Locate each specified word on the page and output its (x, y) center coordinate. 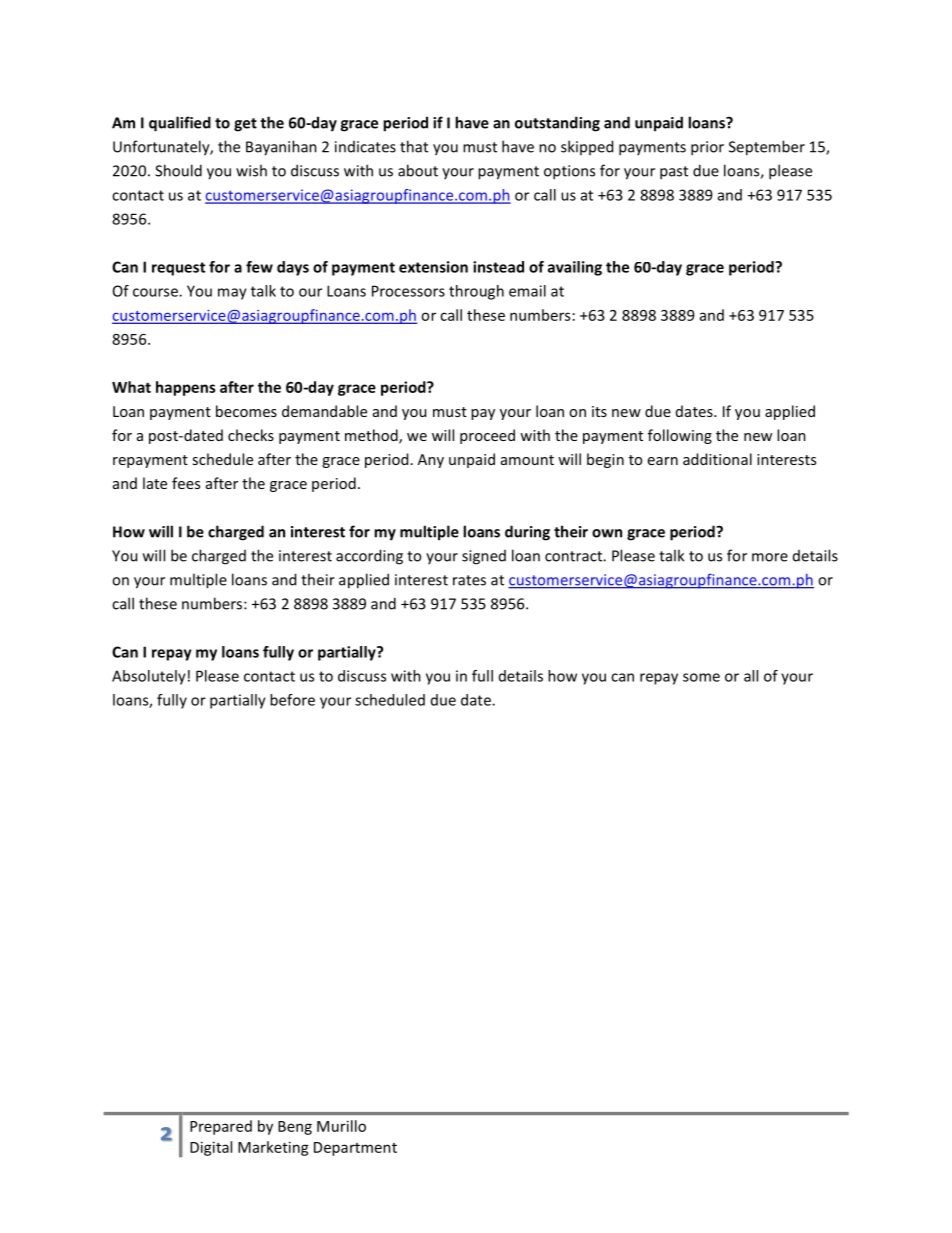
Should (178, 170)
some (701, 677)
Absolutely (149, 677)
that (414, 146)
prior (707, 148)
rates (469, 580)
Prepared (221, 1127)
